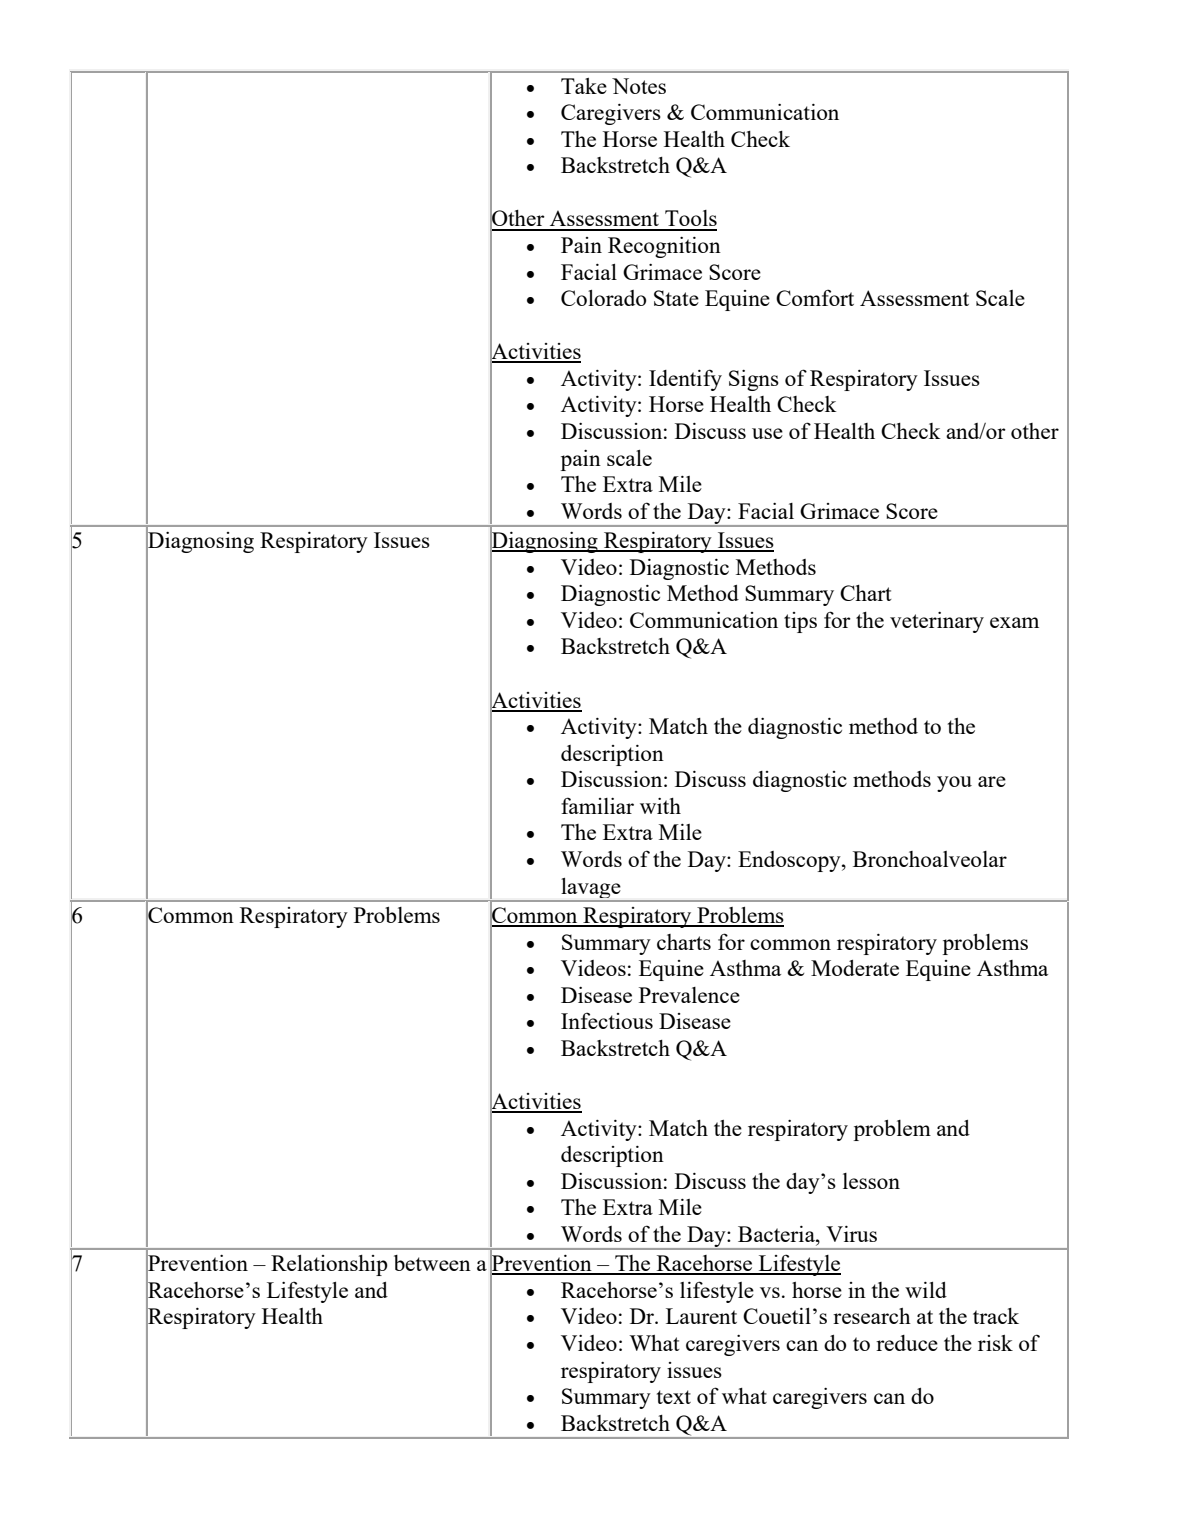  Describe the element at coordinates (660, 806) in the page. I see `with` at that location.
